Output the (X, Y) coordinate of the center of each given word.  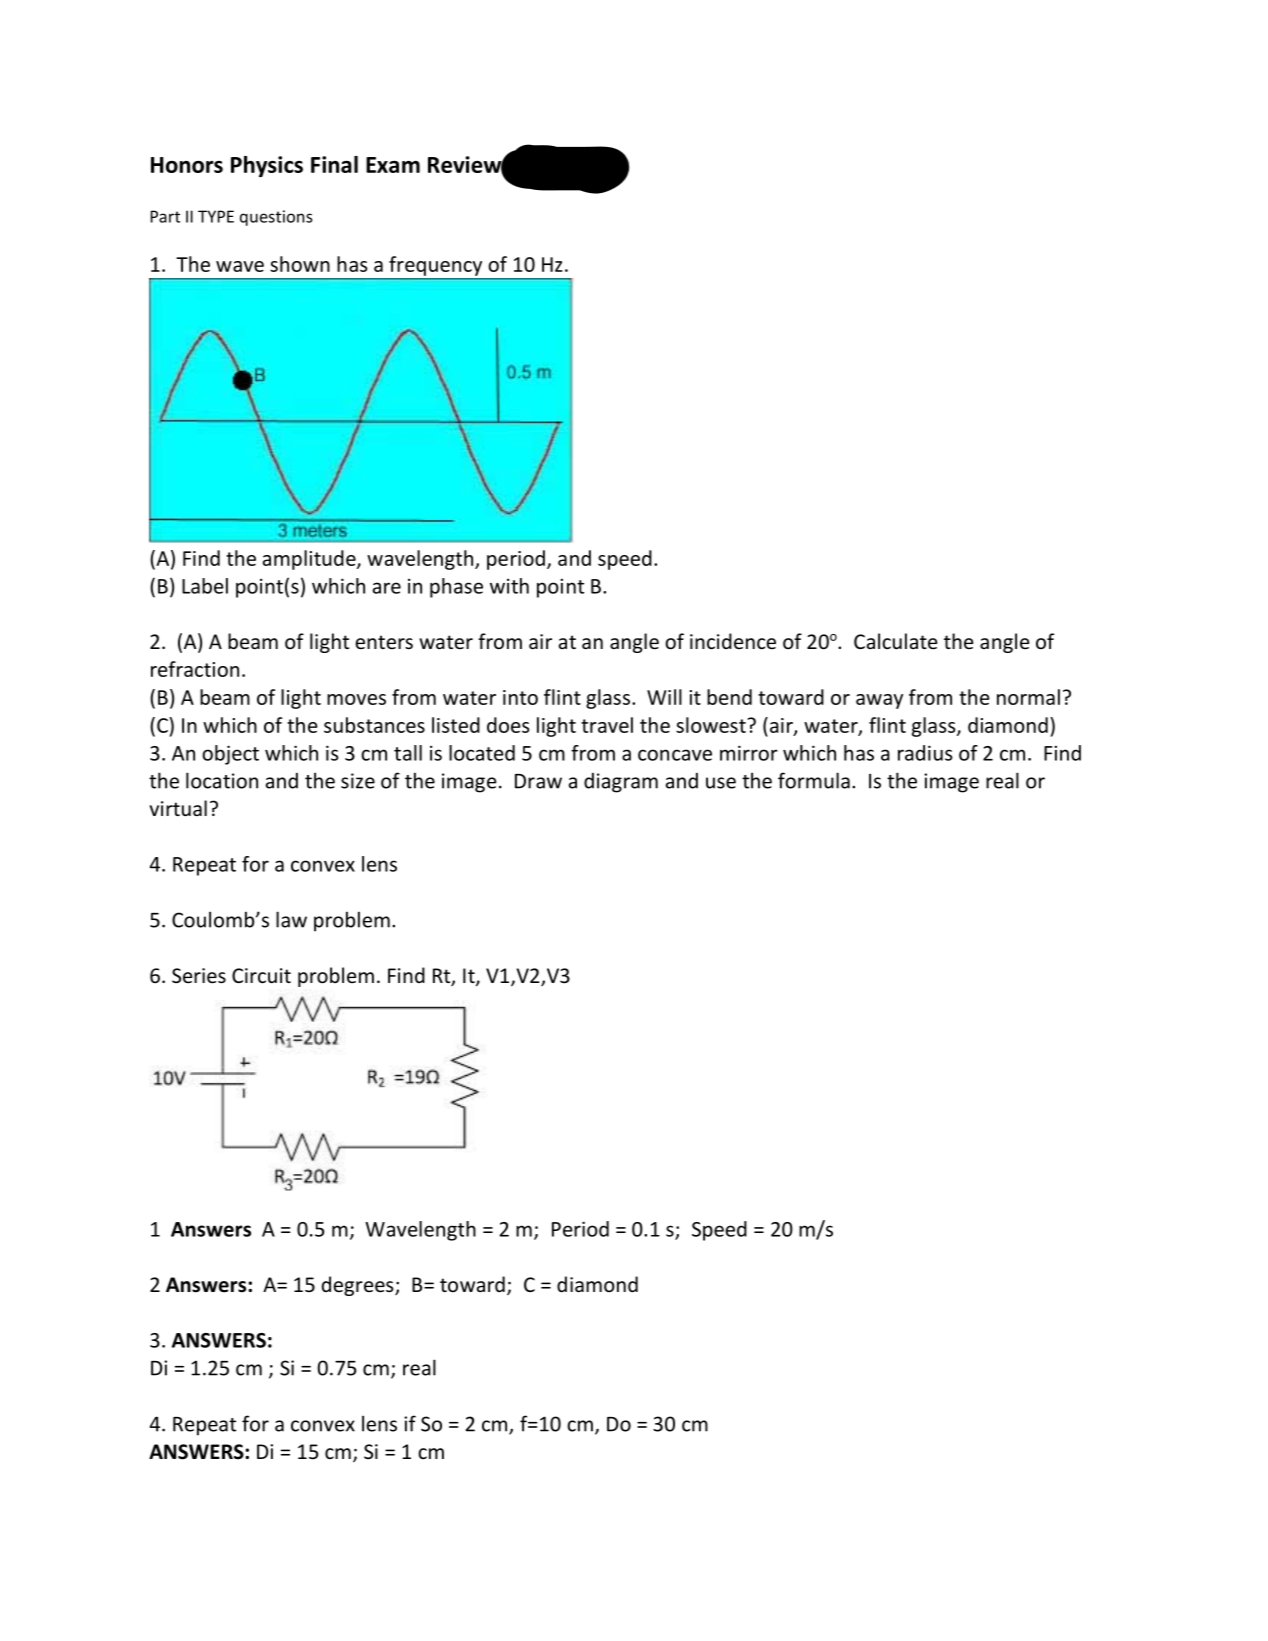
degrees (359, 1286)
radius (925, 753)
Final (334, 164)
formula (814, 780)
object (230, 755)
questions (276, 218)
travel (607, 725)
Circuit (261, 976)
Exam (393, 165)
